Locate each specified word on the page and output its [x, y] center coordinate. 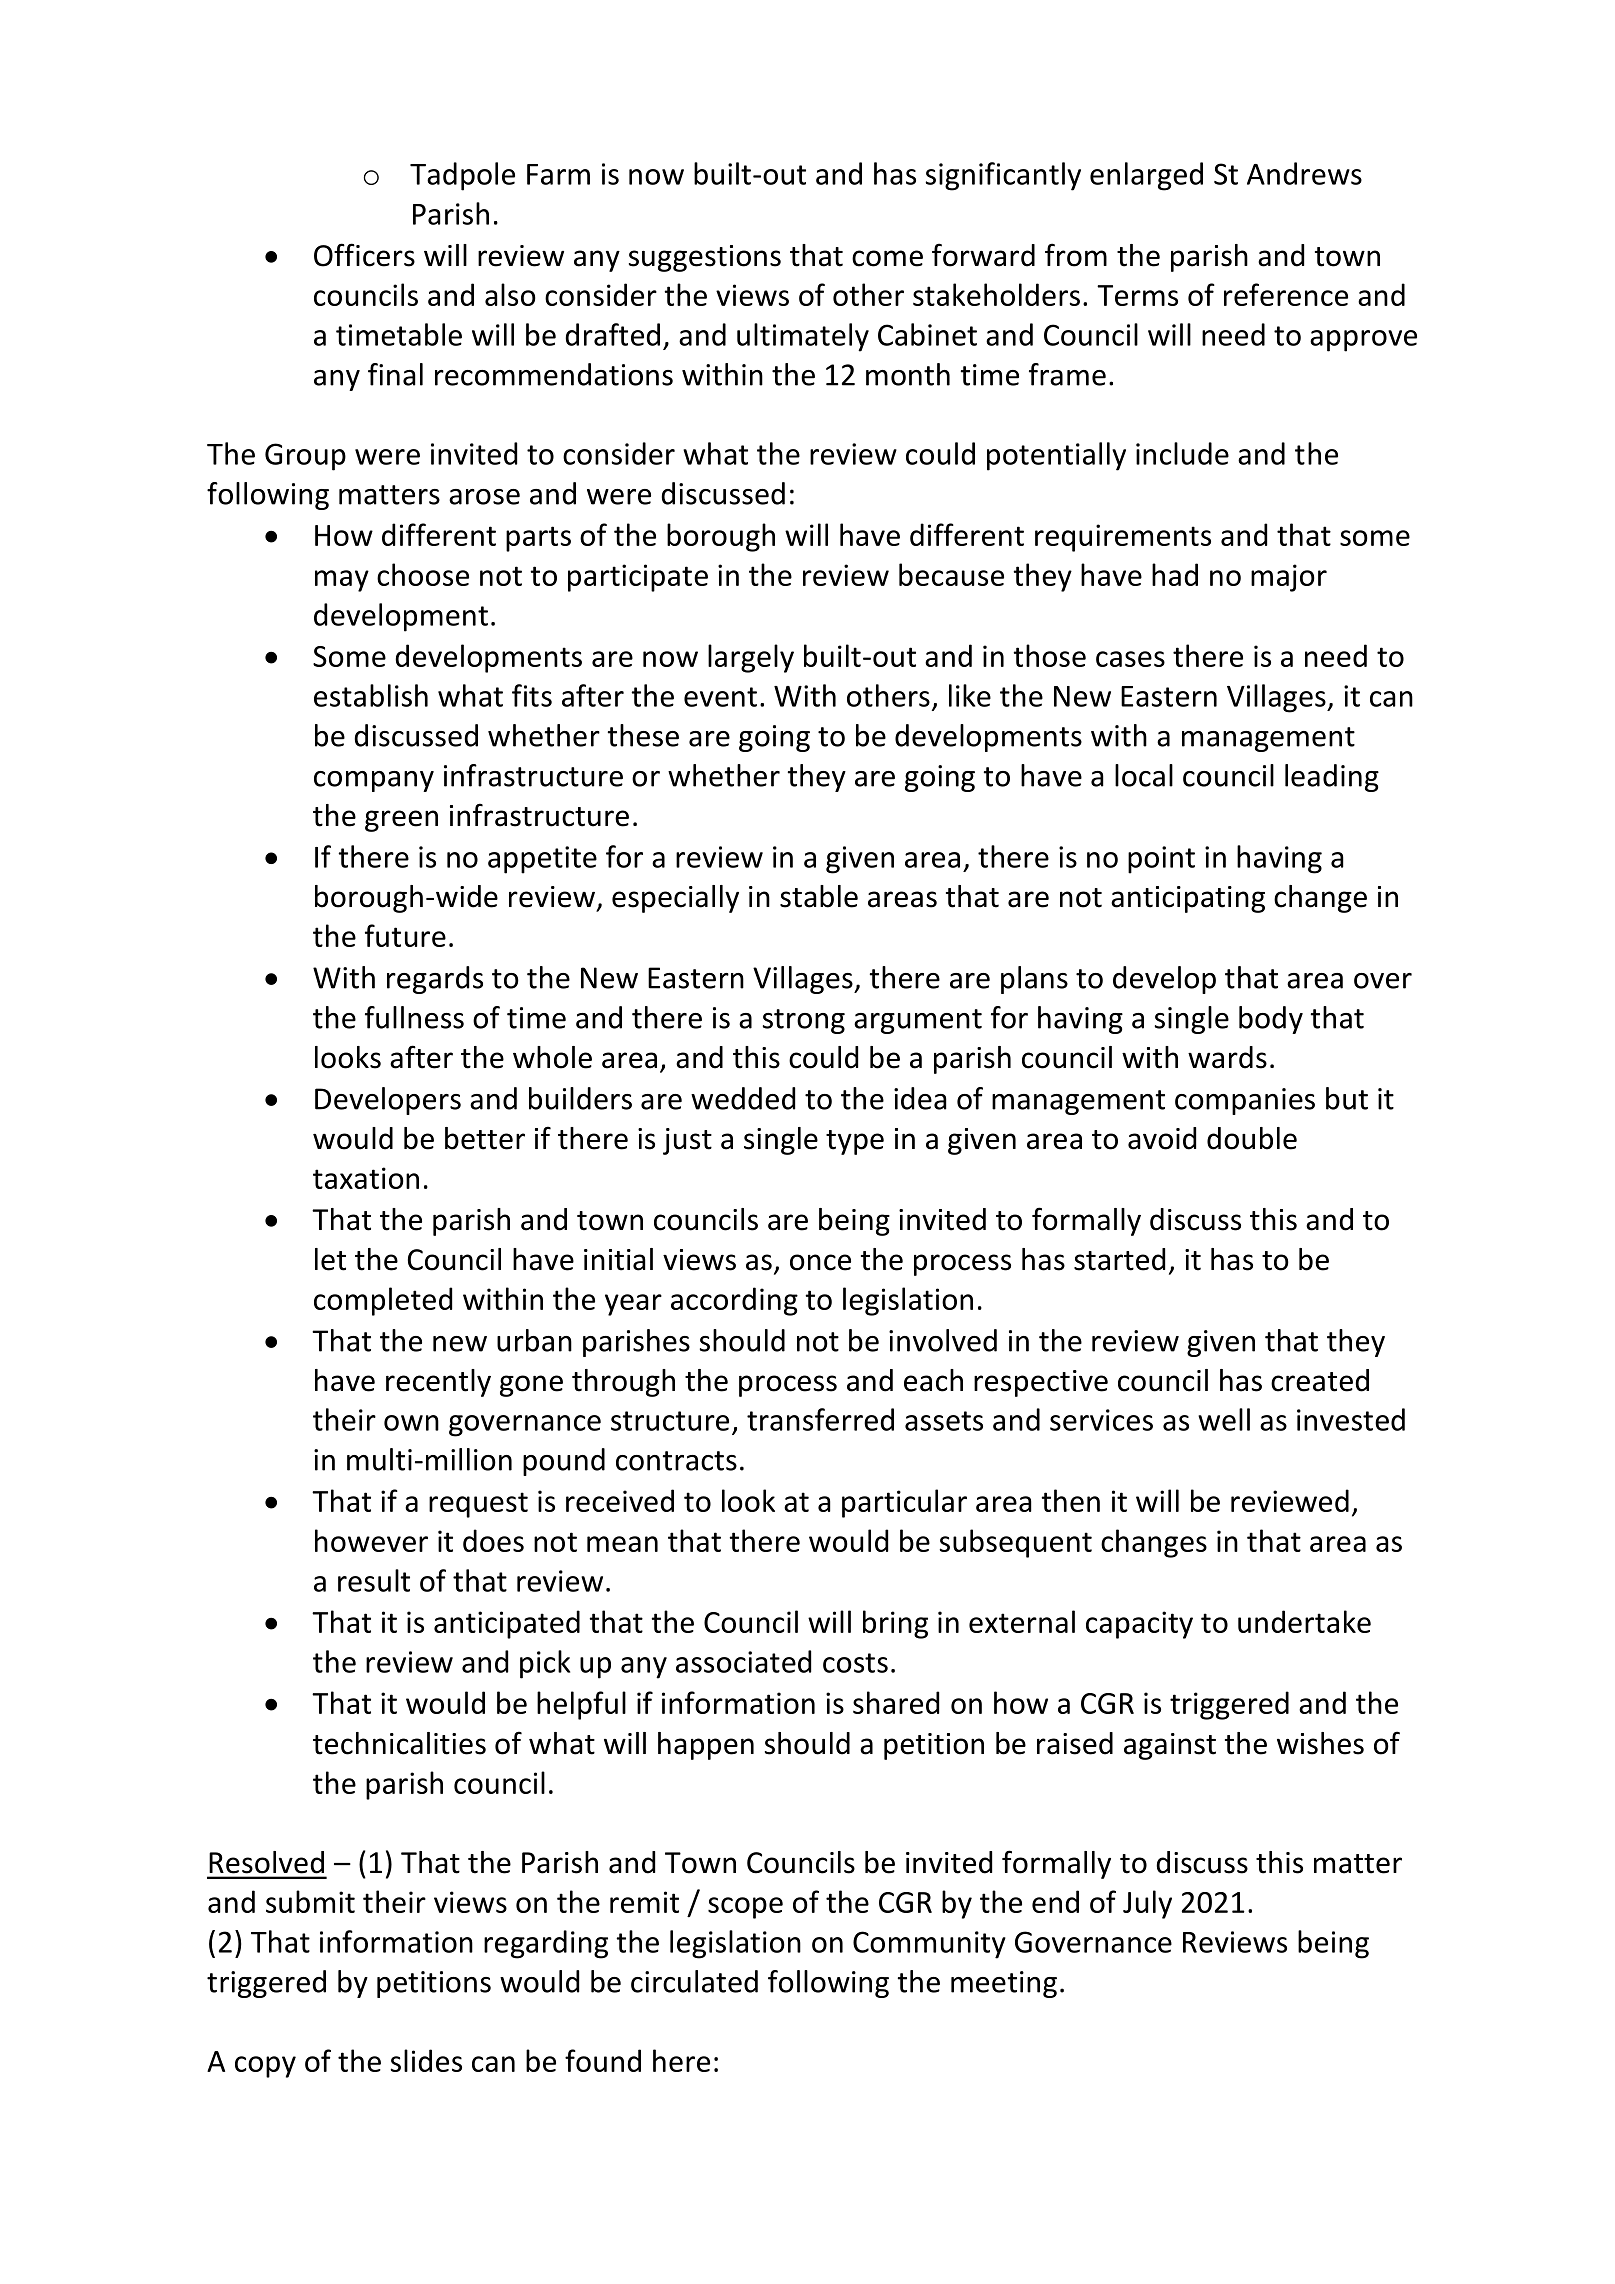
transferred [820, 1419]
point [1161, 860]
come [887, 258]
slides [426, 2060]
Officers [364, 255]
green [401, 821]
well [1224, 1419]
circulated [694, 1981]
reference [1286, 294]
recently [438, 1383]
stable [819, 896]
